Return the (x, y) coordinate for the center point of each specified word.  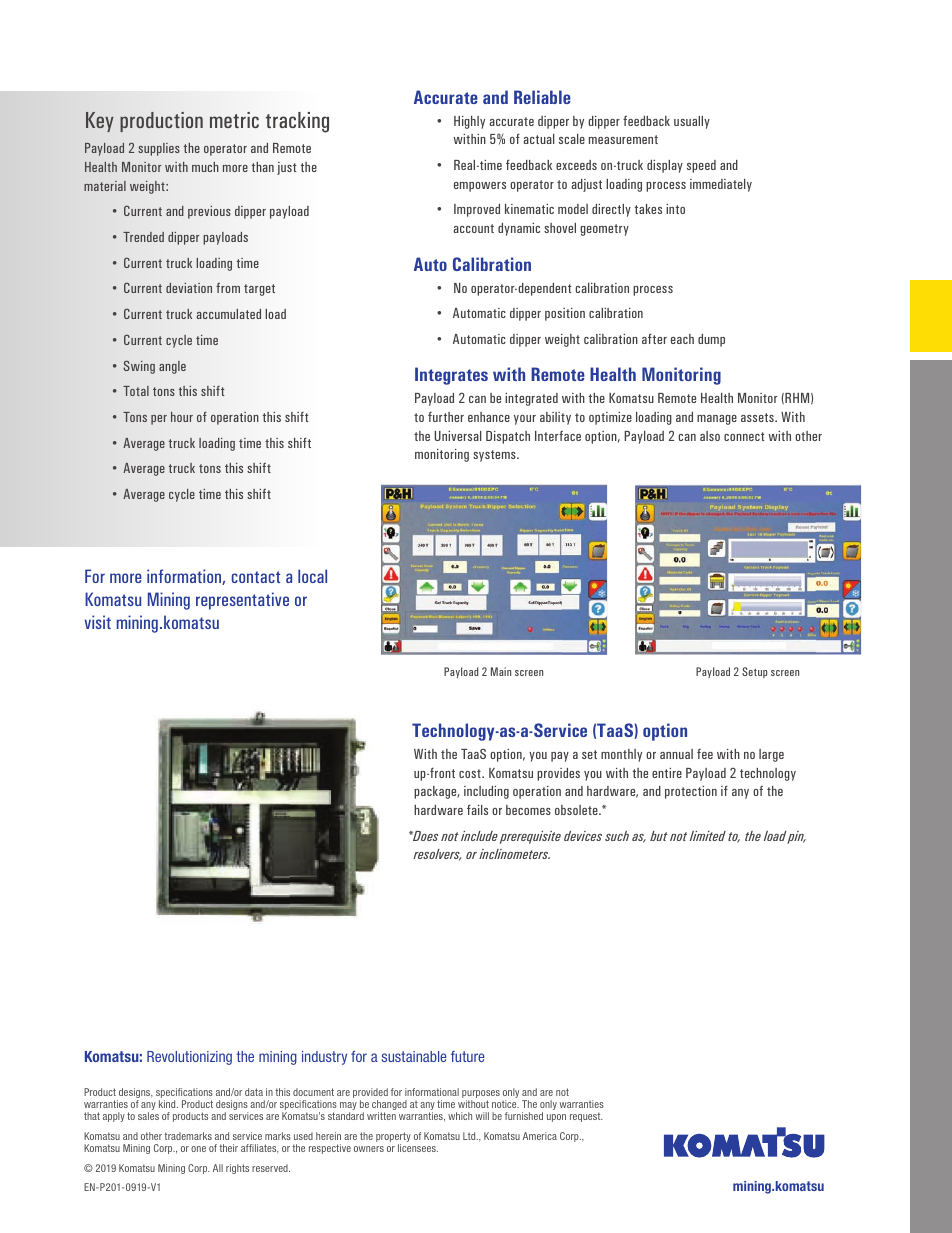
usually (692, 122)
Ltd (470, 1136)
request (586, 1117)
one (198, 1149)
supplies (159, 149)
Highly (469, 122)
